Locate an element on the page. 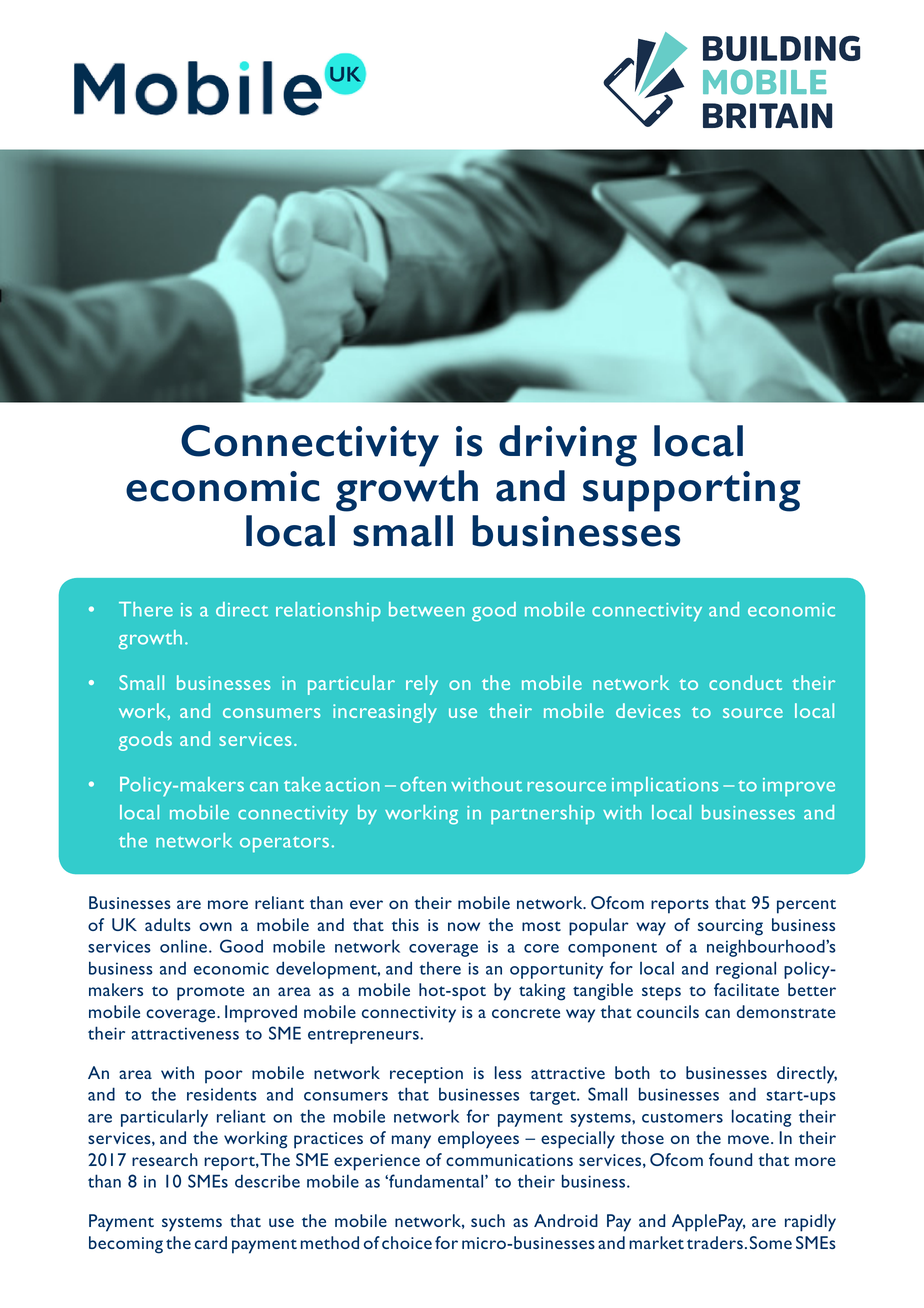  driving is located at coordinates (568, 446).
